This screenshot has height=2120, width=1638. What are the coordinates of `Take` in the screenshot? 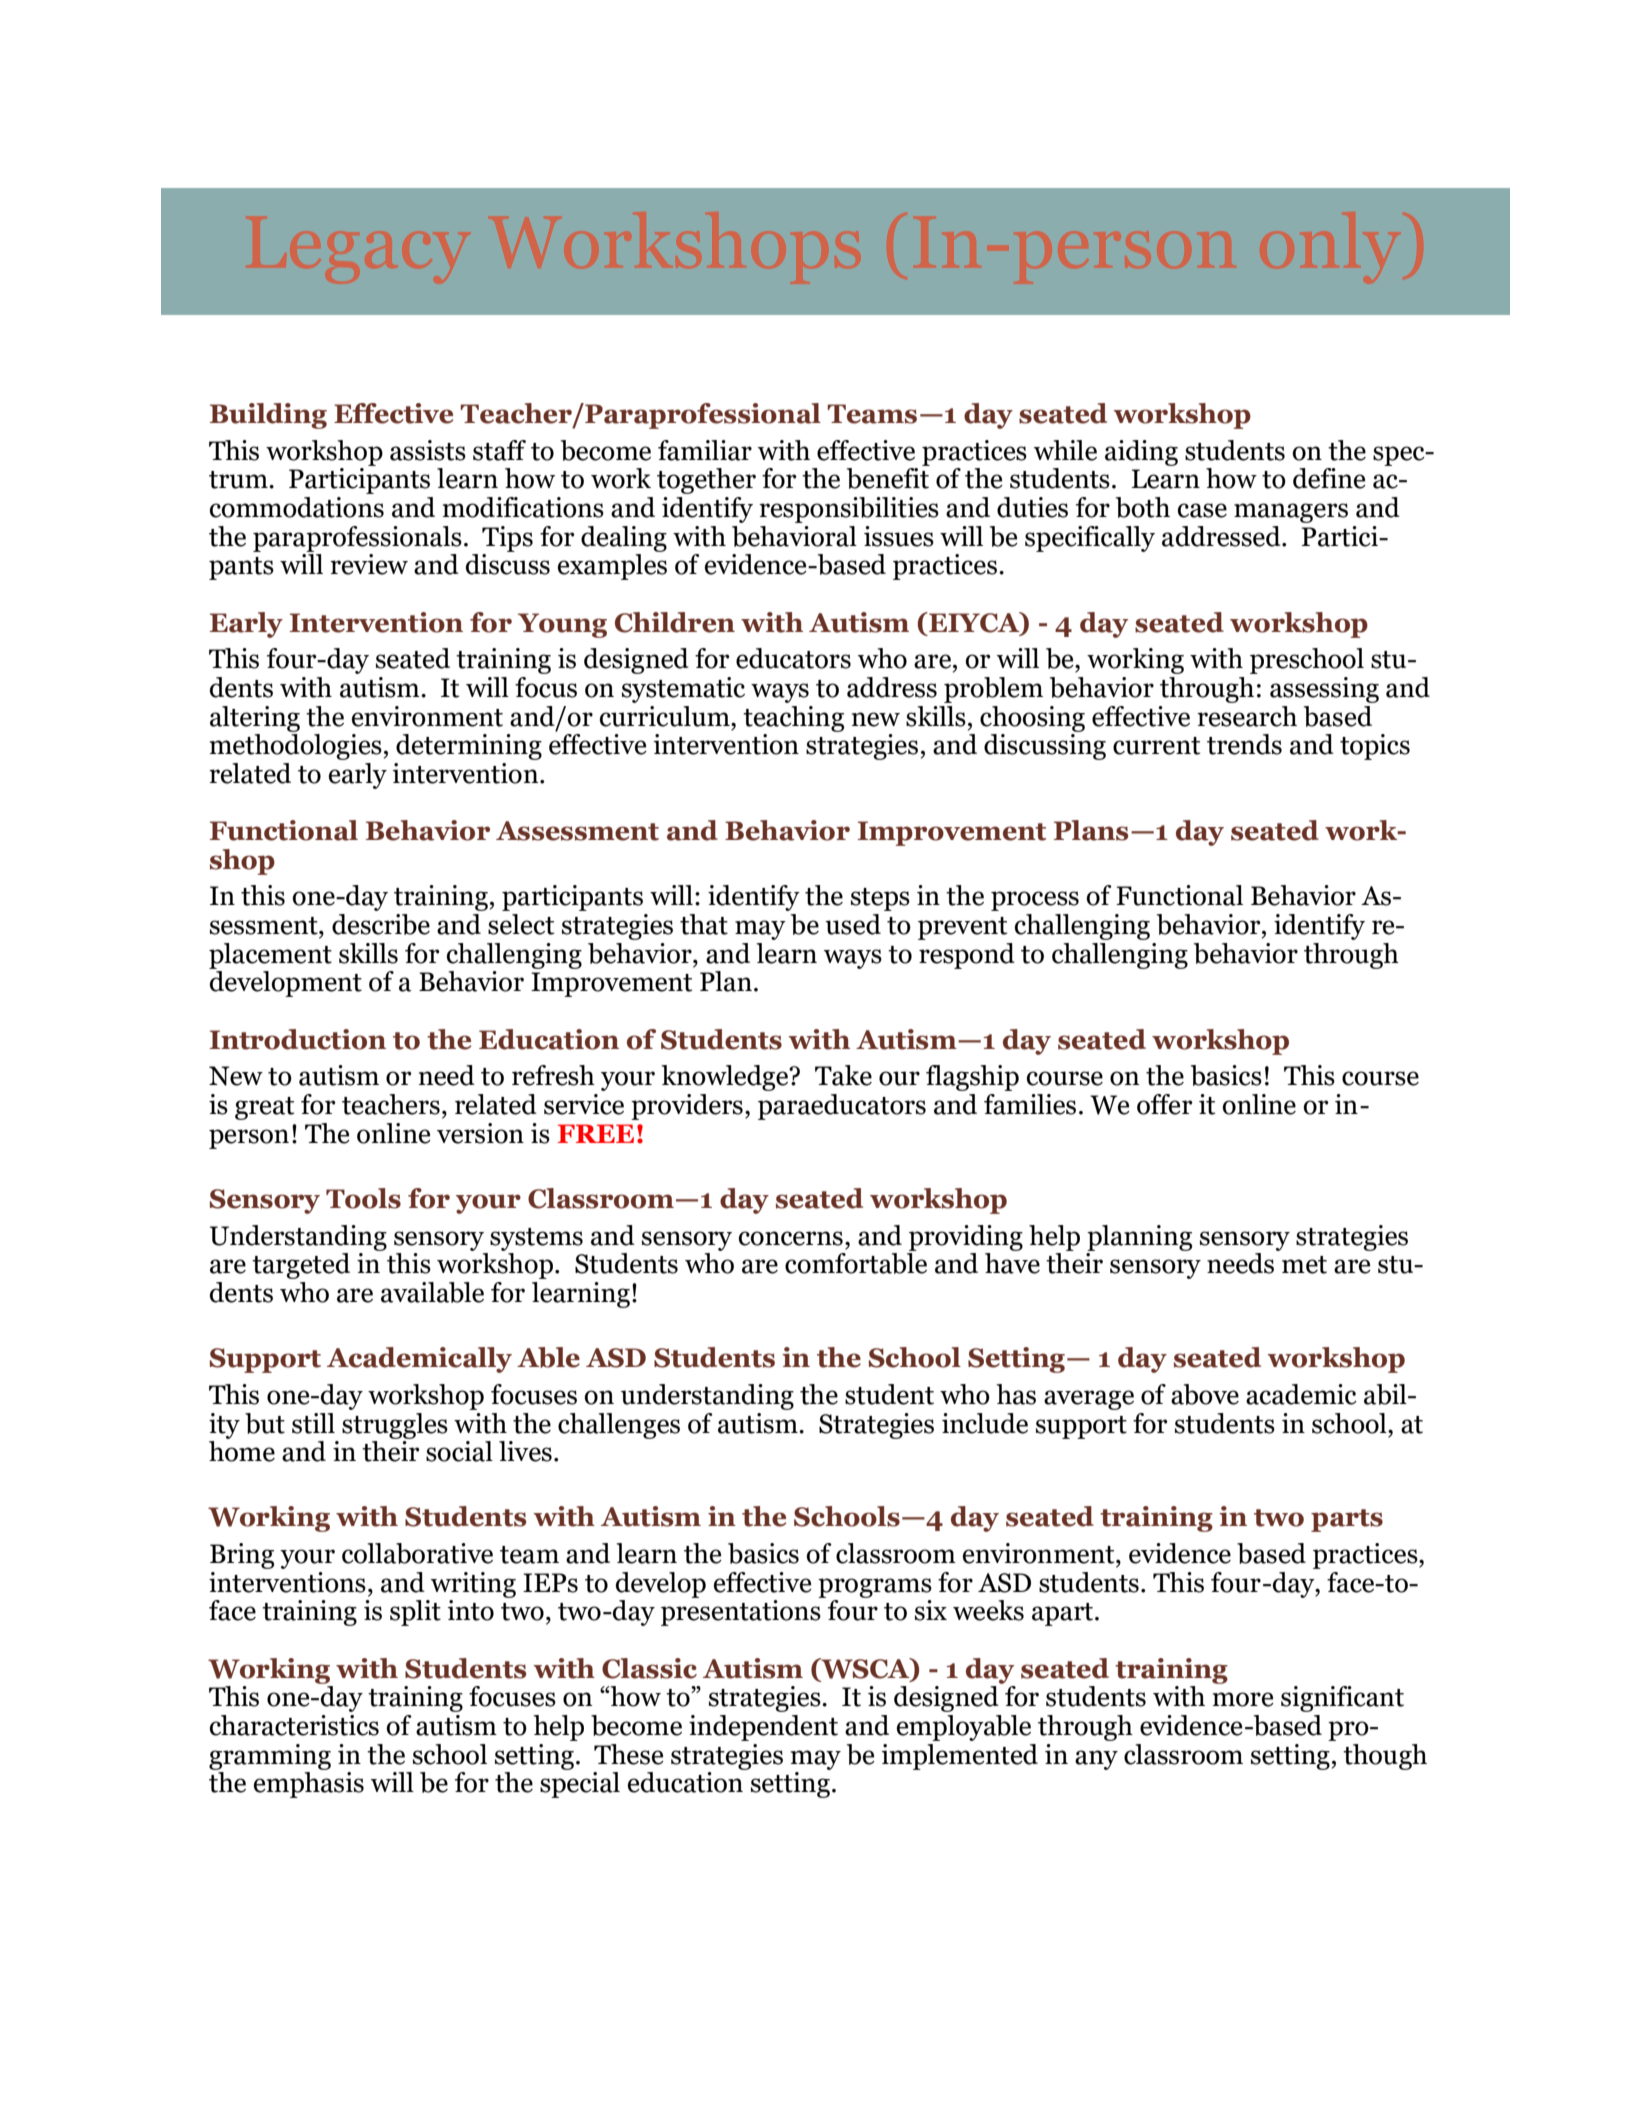 It's located at (843, 1075).
